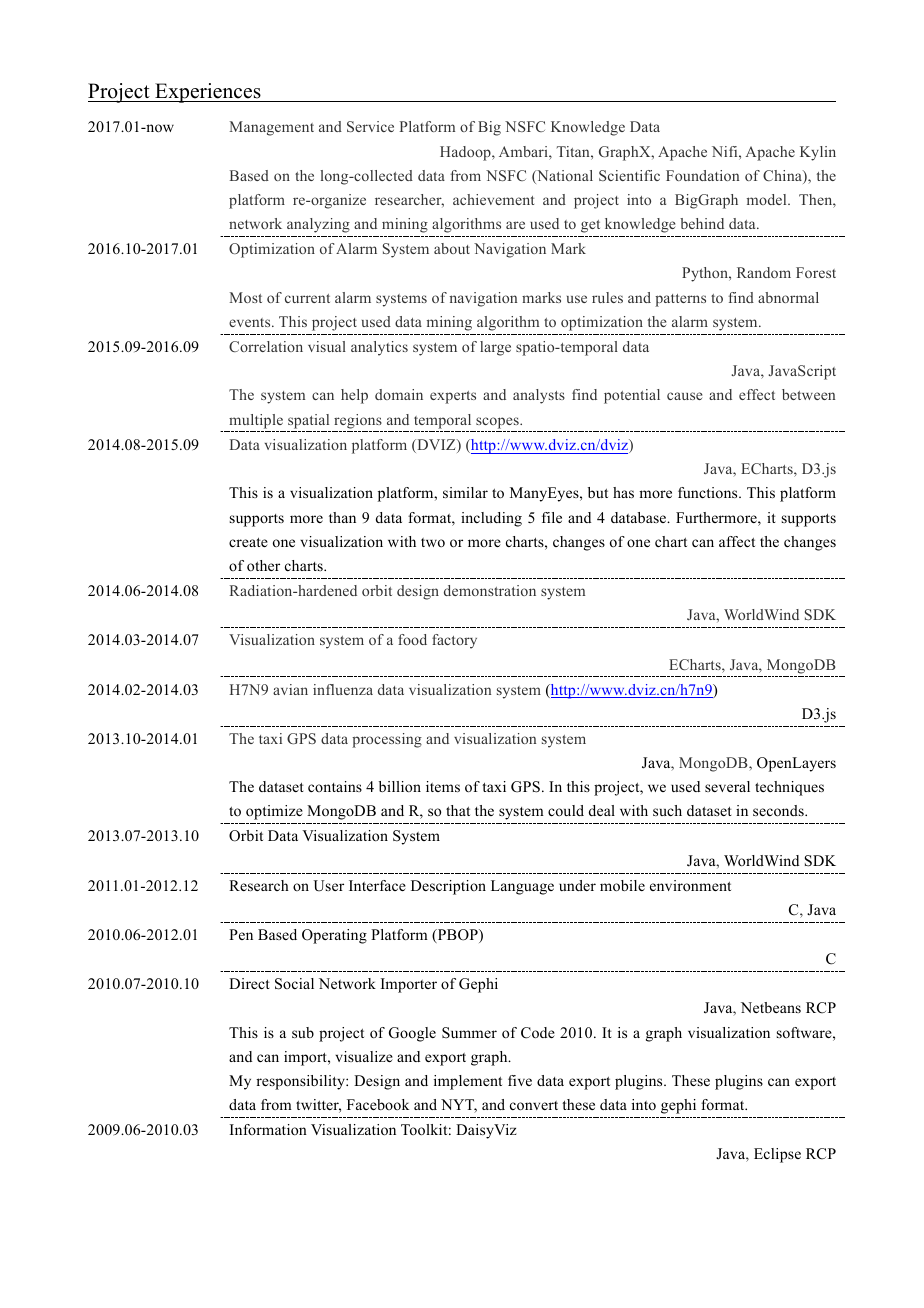 The image size is (924, 1308). Describe the element at coordinates (272, 128) in the screenshot. I see `Management` at that location.
